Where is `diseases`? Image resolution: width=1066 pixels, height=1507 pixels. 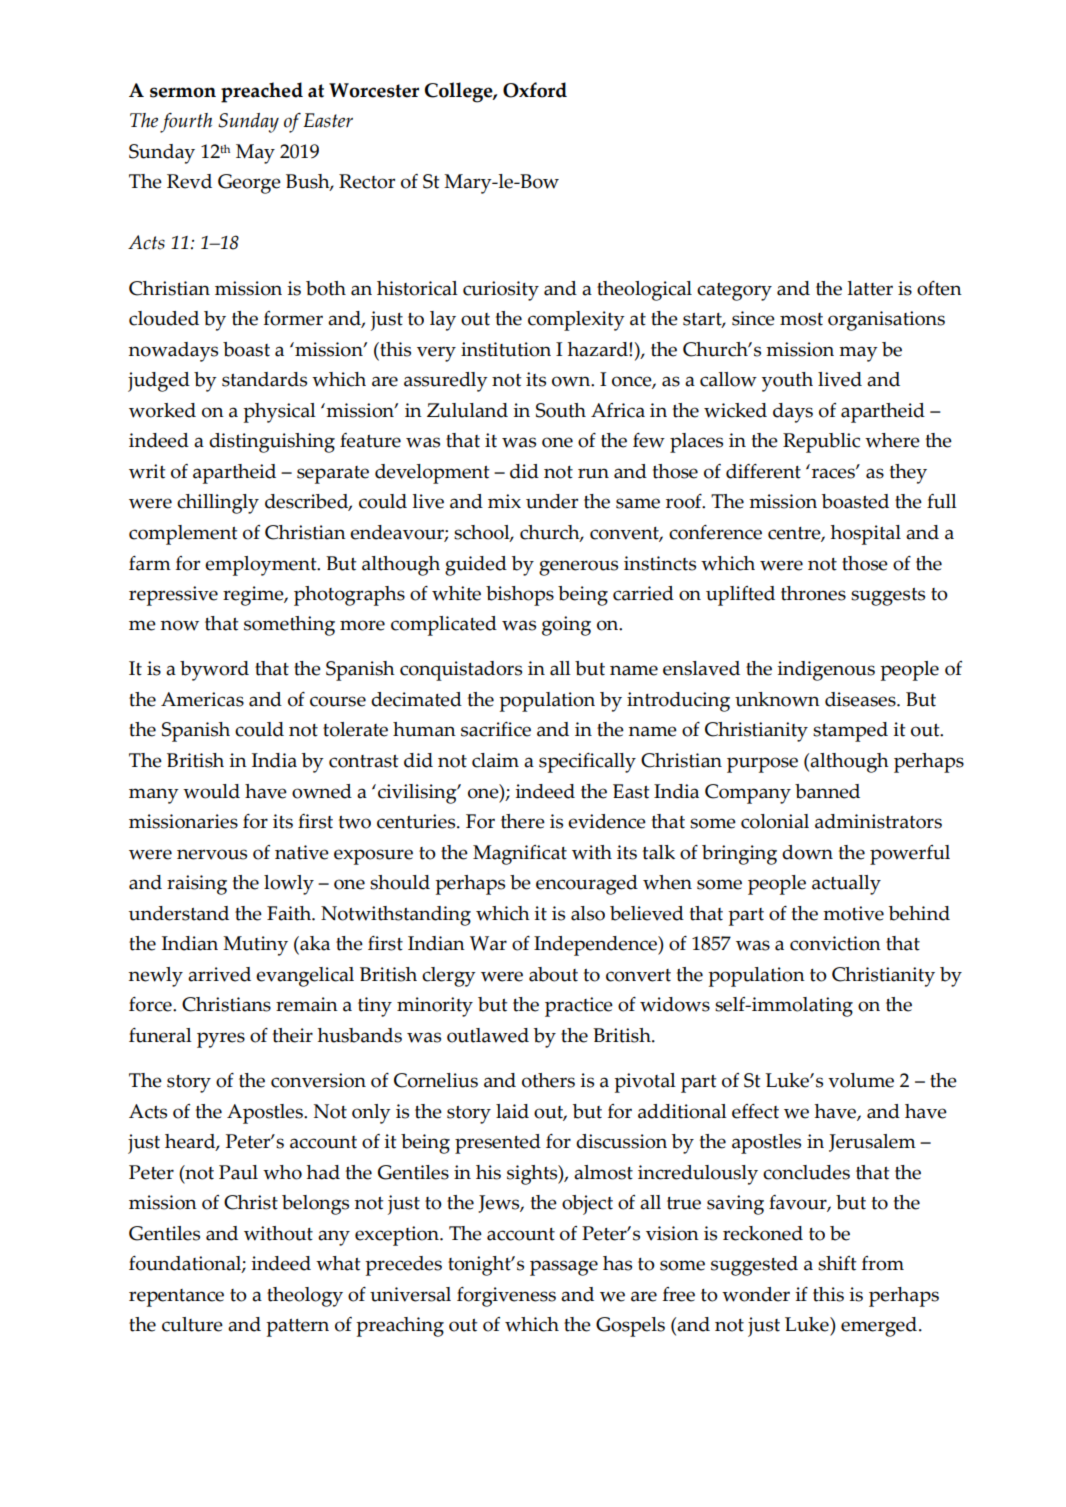
diseases is located at coordinates (861, 699).
